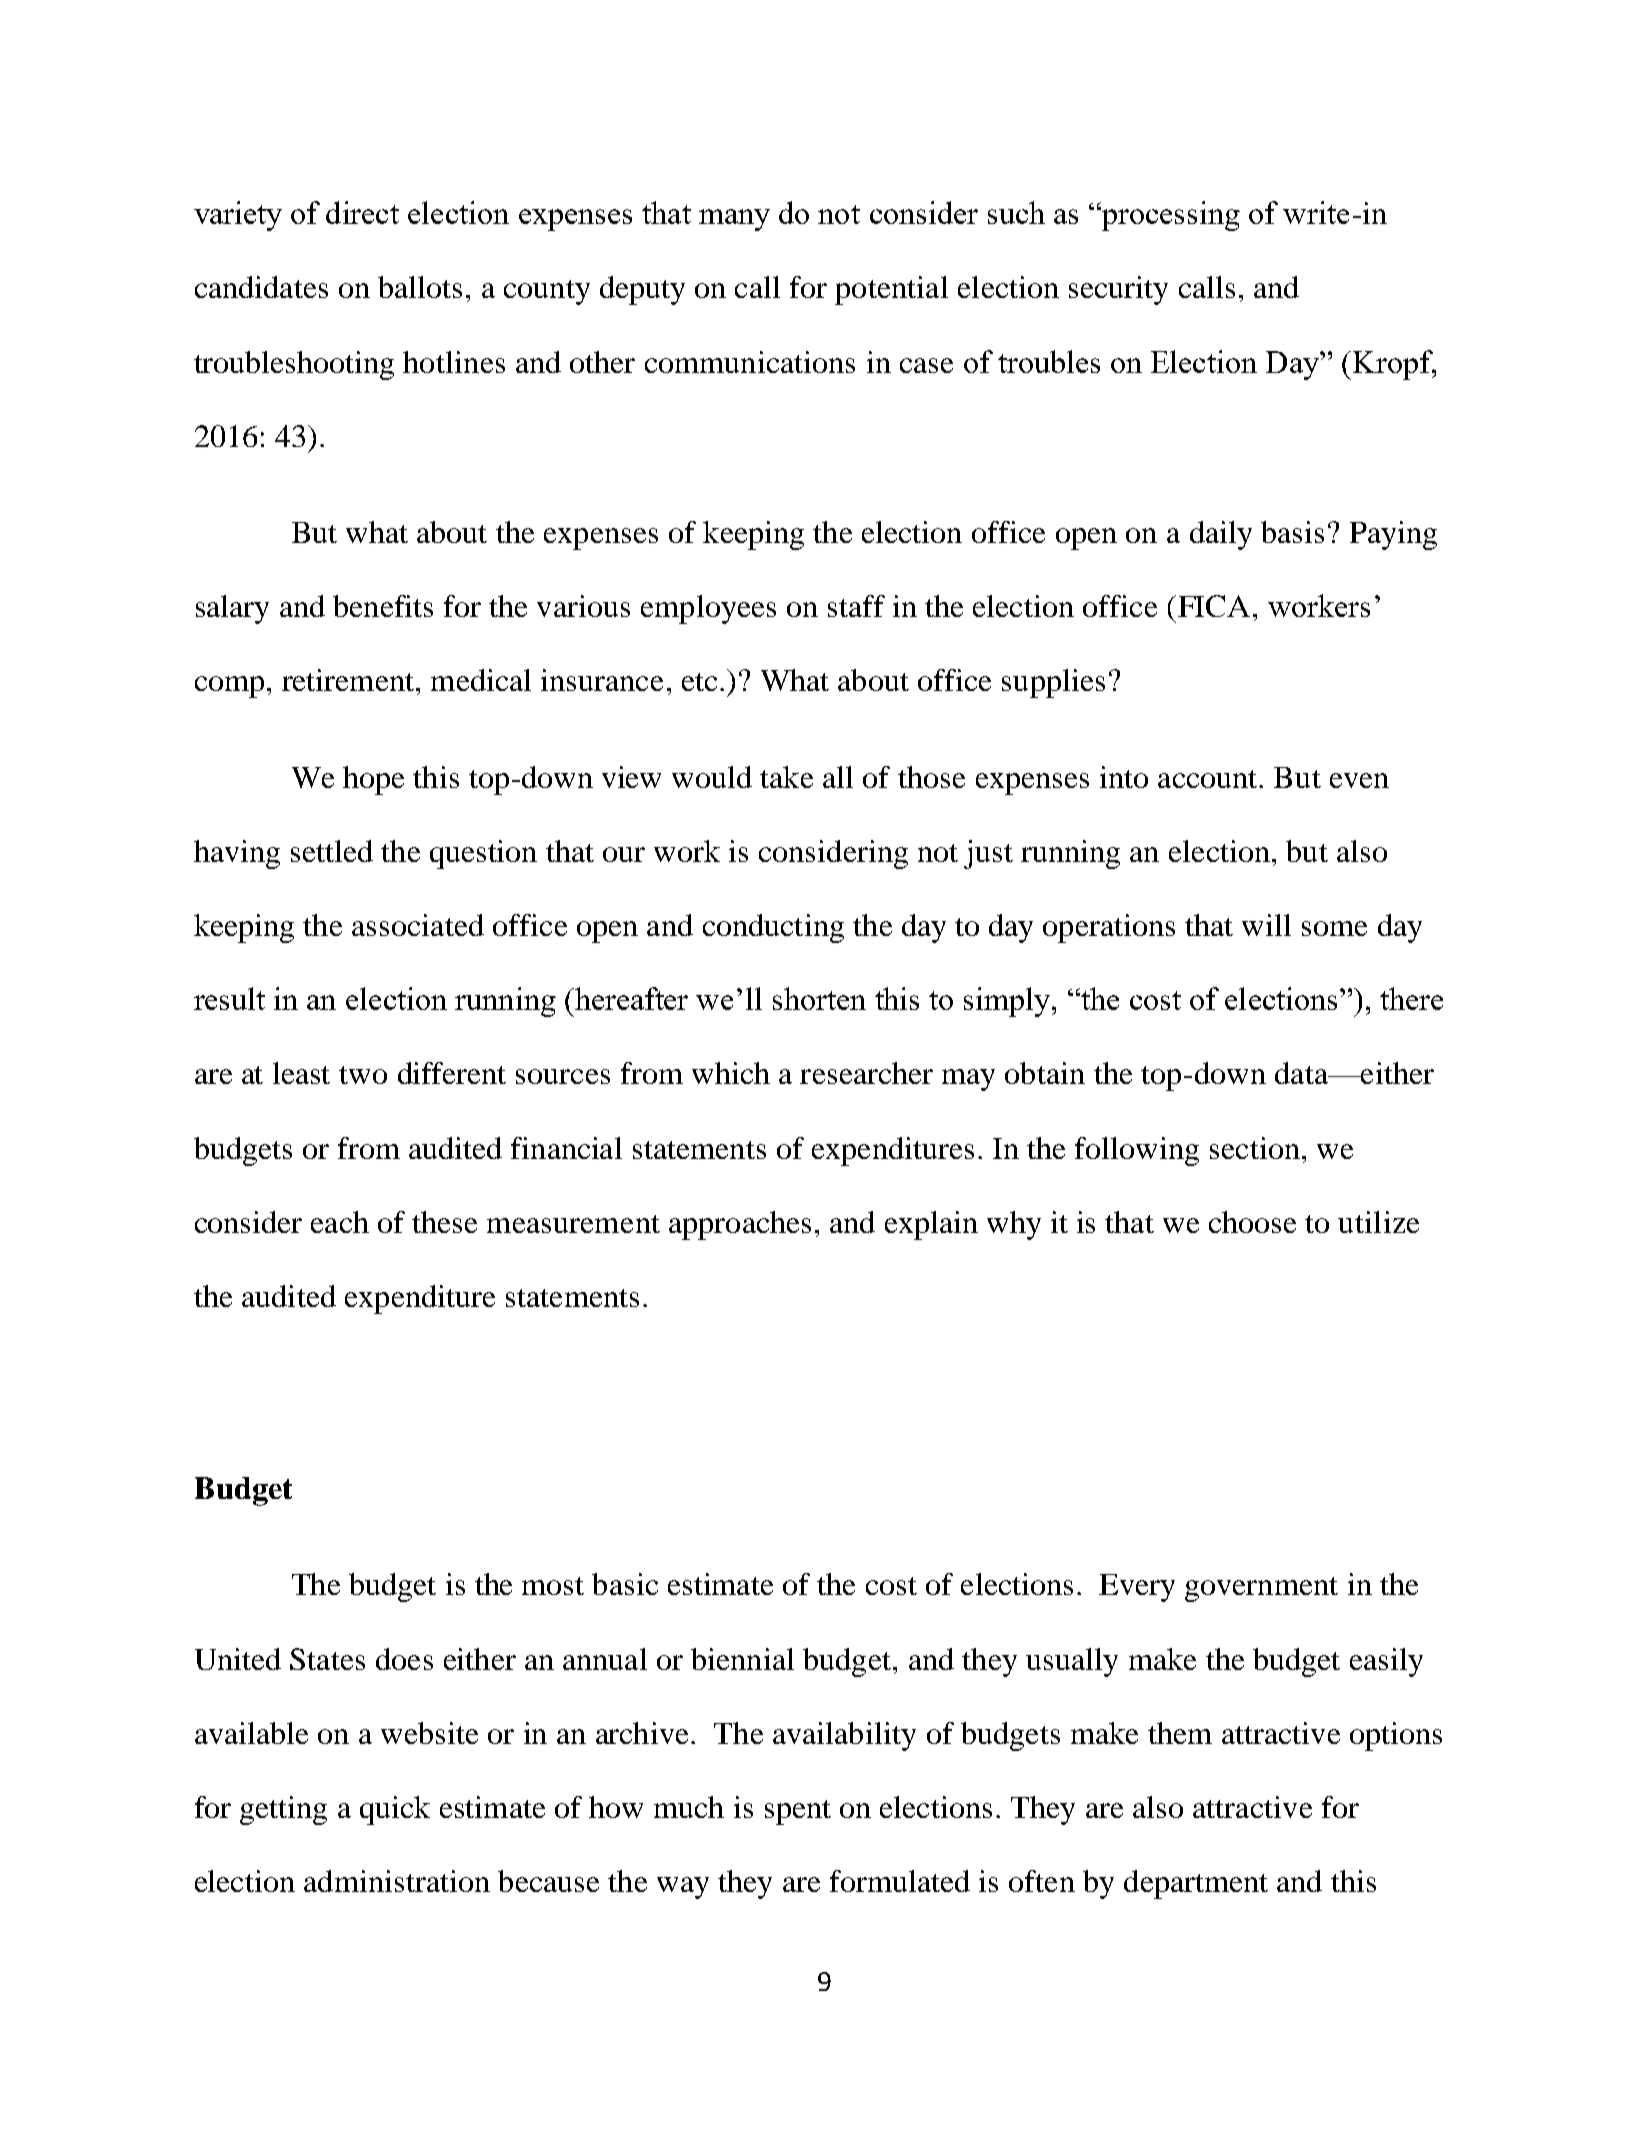 This screenshot has width=1648, height=2132. I want to click on processing, so click(1170, 216).
